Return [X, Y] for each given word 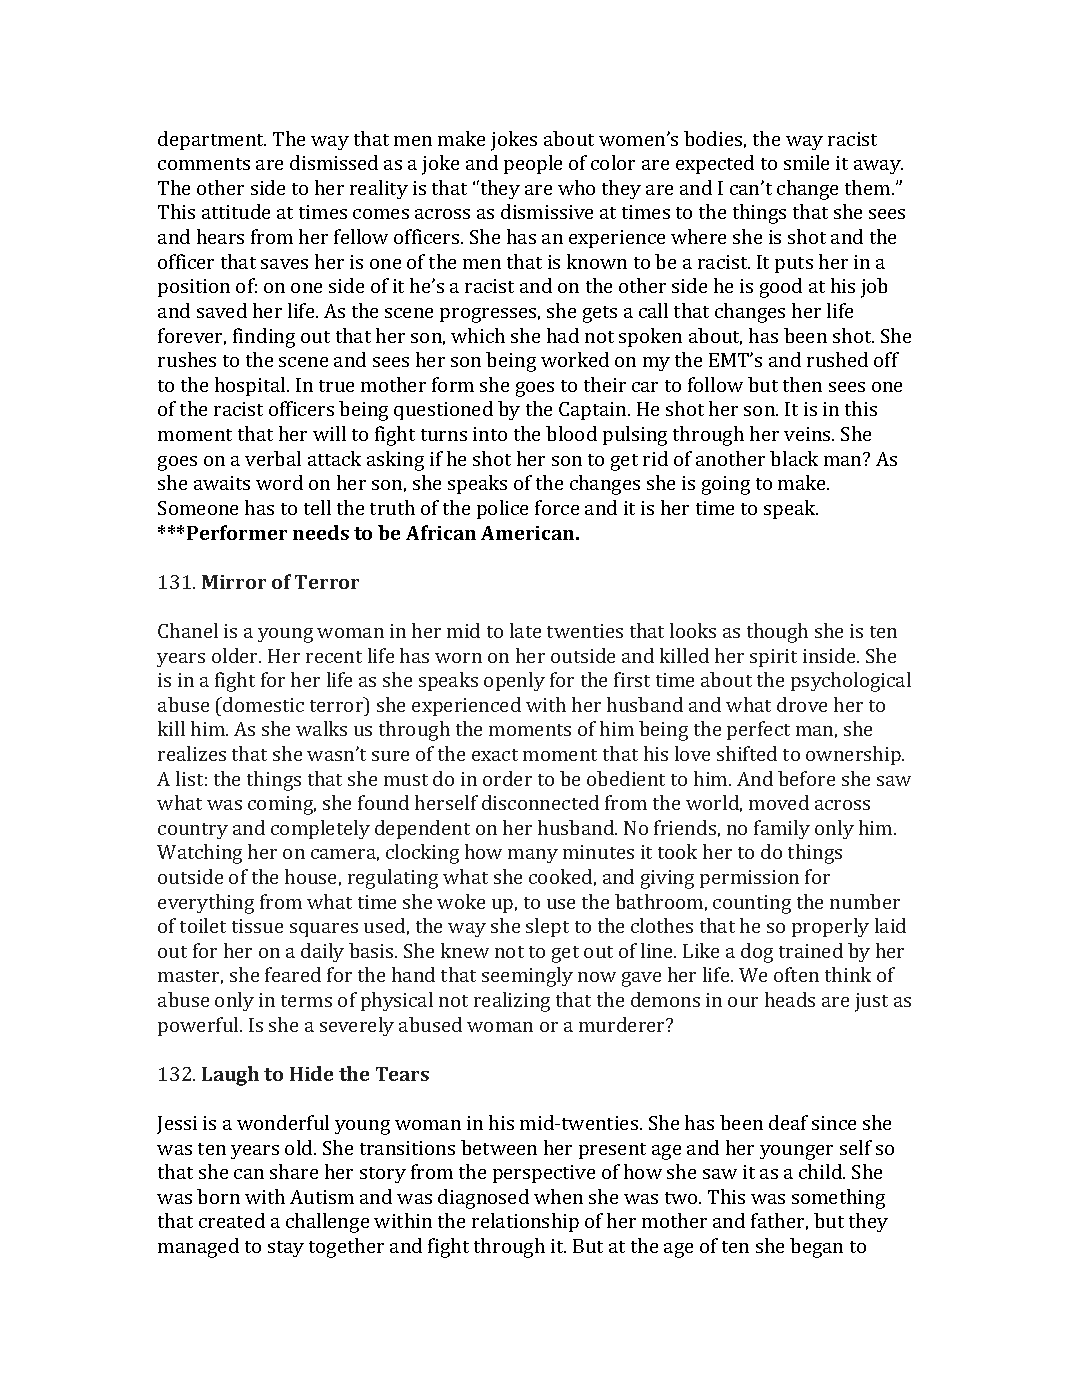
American [529, 533]
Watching [199, 854]
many [533, 856]
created [232, 1220]
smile [806, 162]
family [782, 829]
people [533, 164]
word [279, 482]
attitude [236, 211]
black [794, 458]
